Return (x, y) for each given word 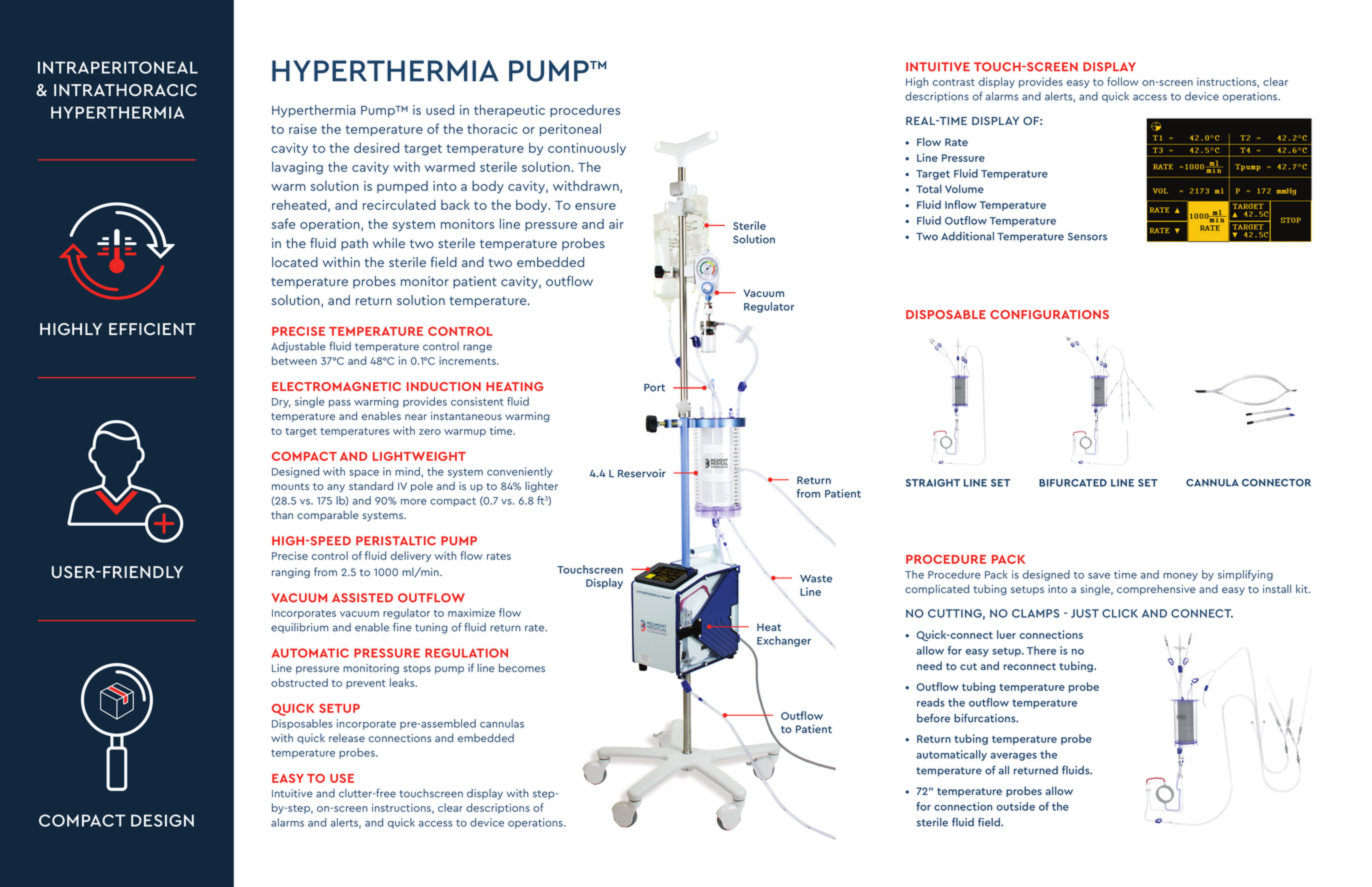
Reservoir (642, 473)
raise (303, 129)
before (933, 718)
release (347, 738)
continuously (587, 149)
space (364, 474)
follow (1123, 81)
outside (1015, 806)
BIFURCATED (1073, 483)
